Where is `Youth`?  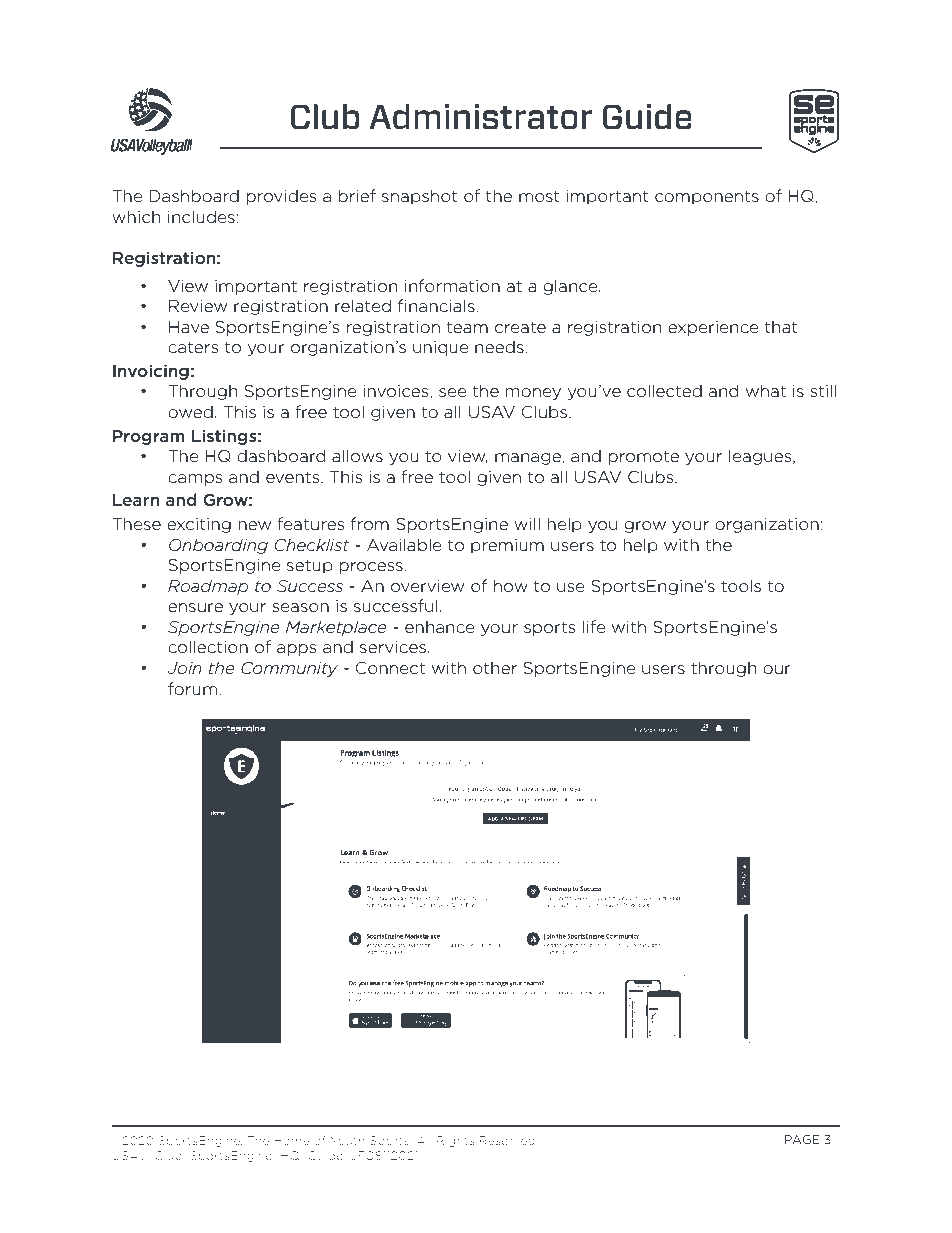
Youth is located at coordinates (347, 1140).
